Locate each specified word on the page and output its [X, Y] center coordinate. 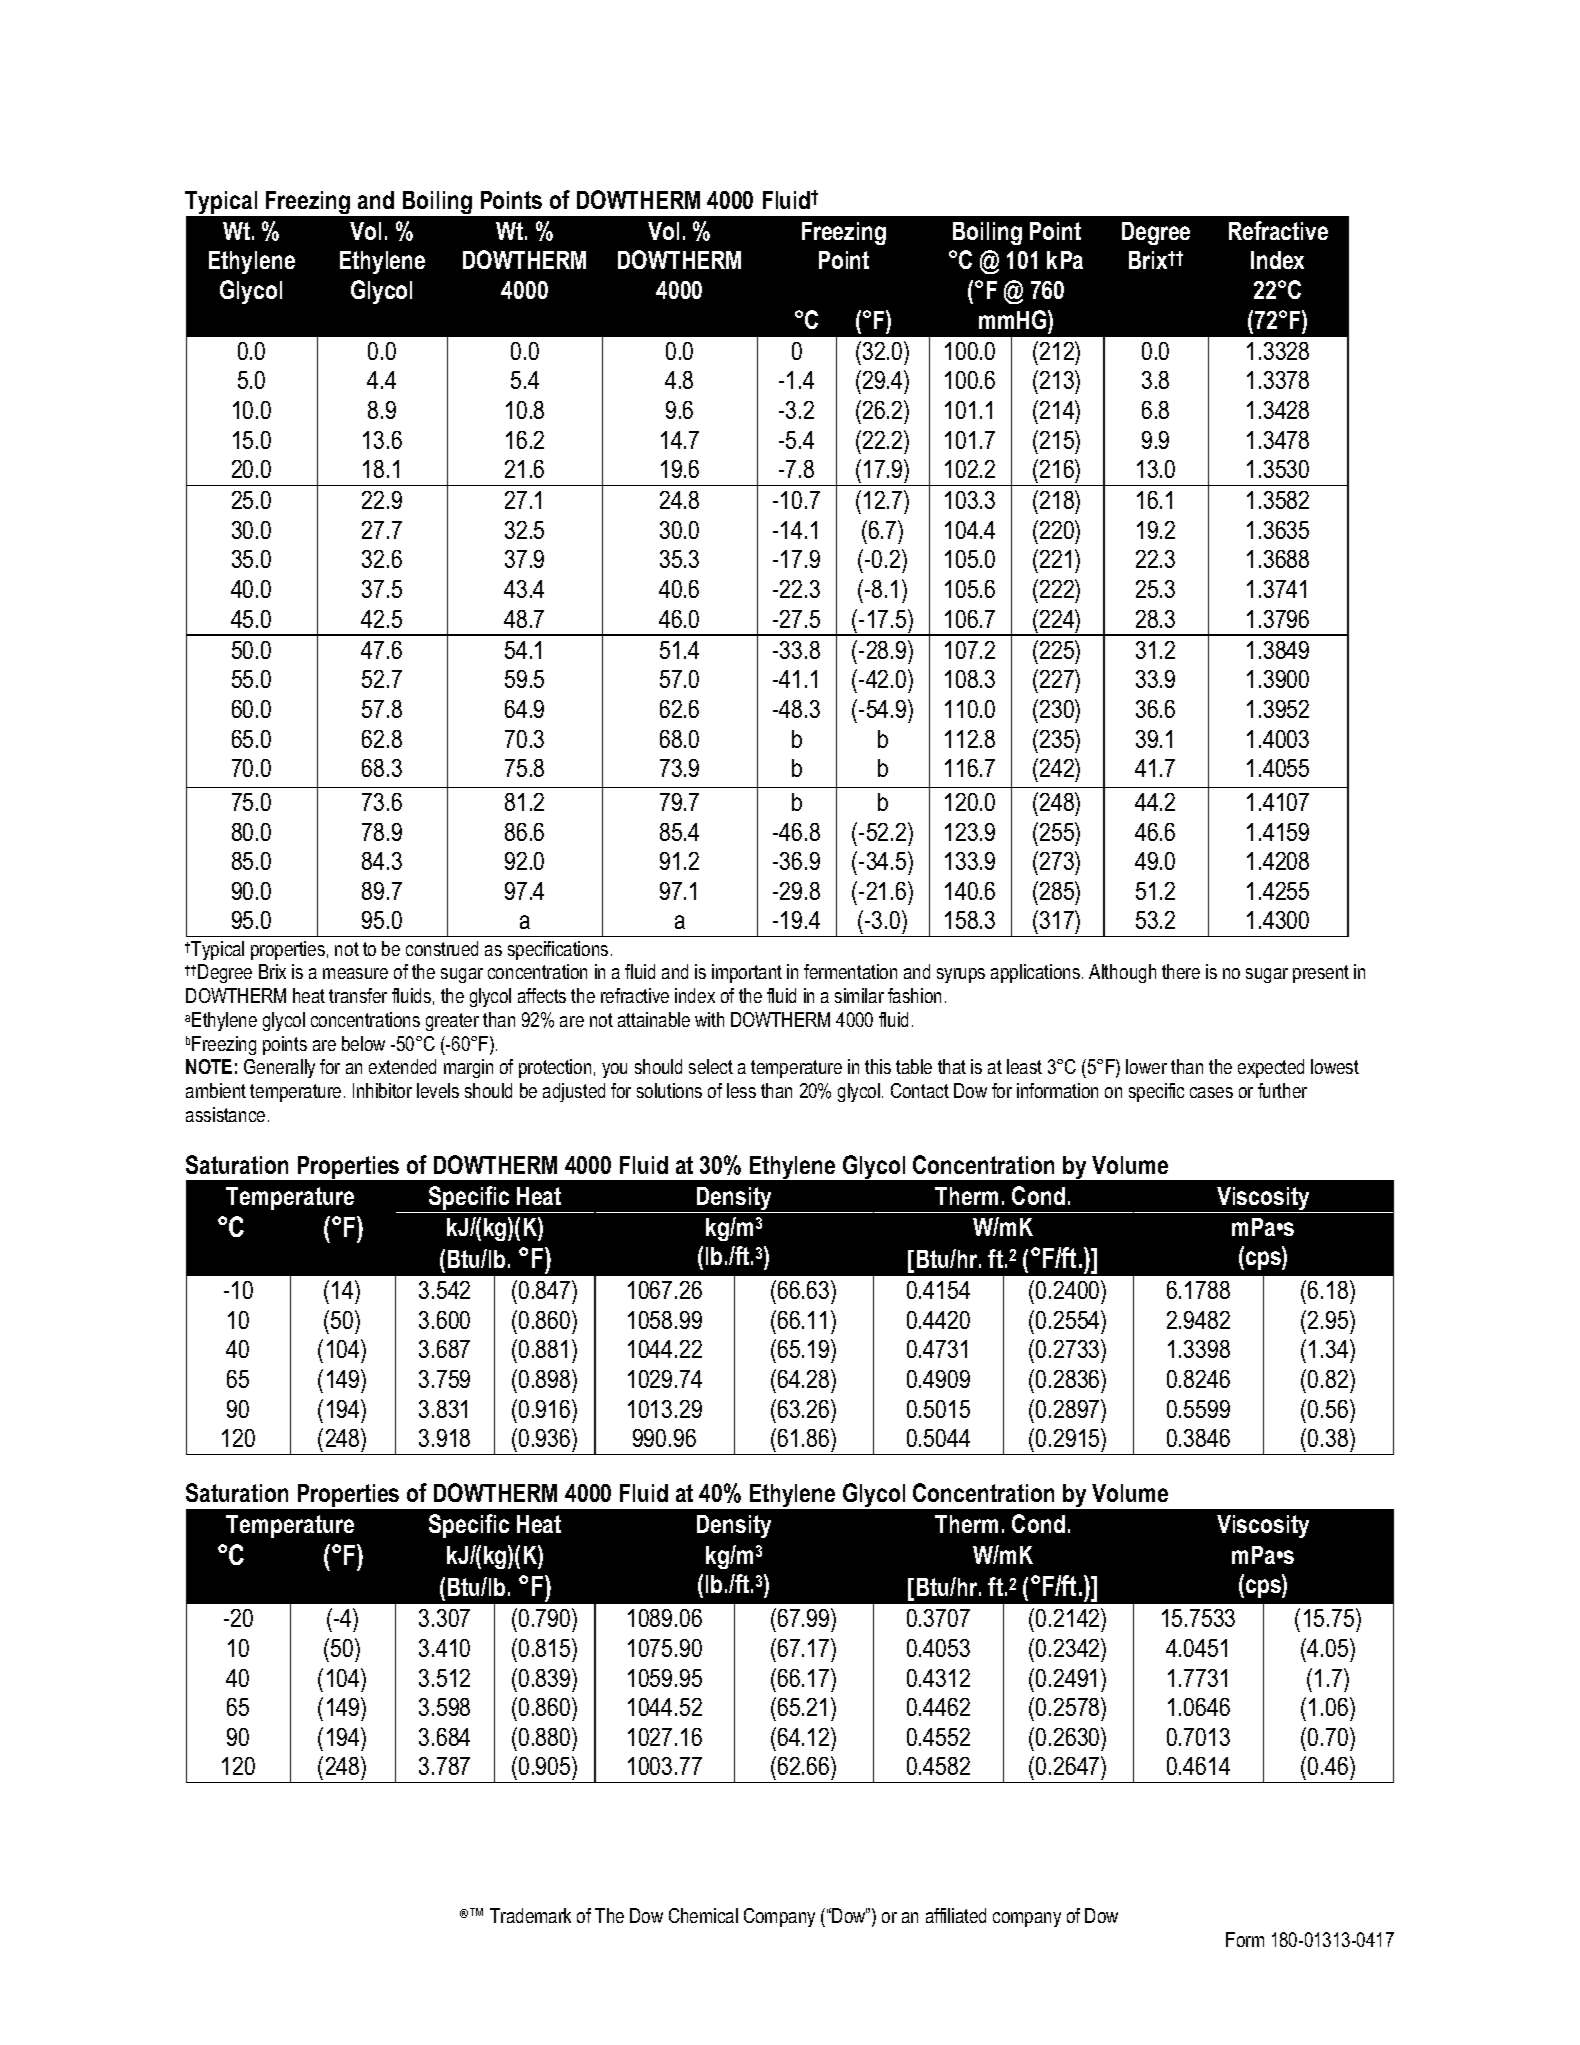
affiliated [956, 1915]
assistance [225, 1114]
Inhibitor [382, 1090]
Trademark [530, 1915]
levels [438, 1090]
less [741, 1090]
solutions [669, 1090]
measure [355, 973]
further [1282, 1090]
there [1181, 971]
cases [1211, 1092]
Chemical [703, 1915]
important [747, 973]
